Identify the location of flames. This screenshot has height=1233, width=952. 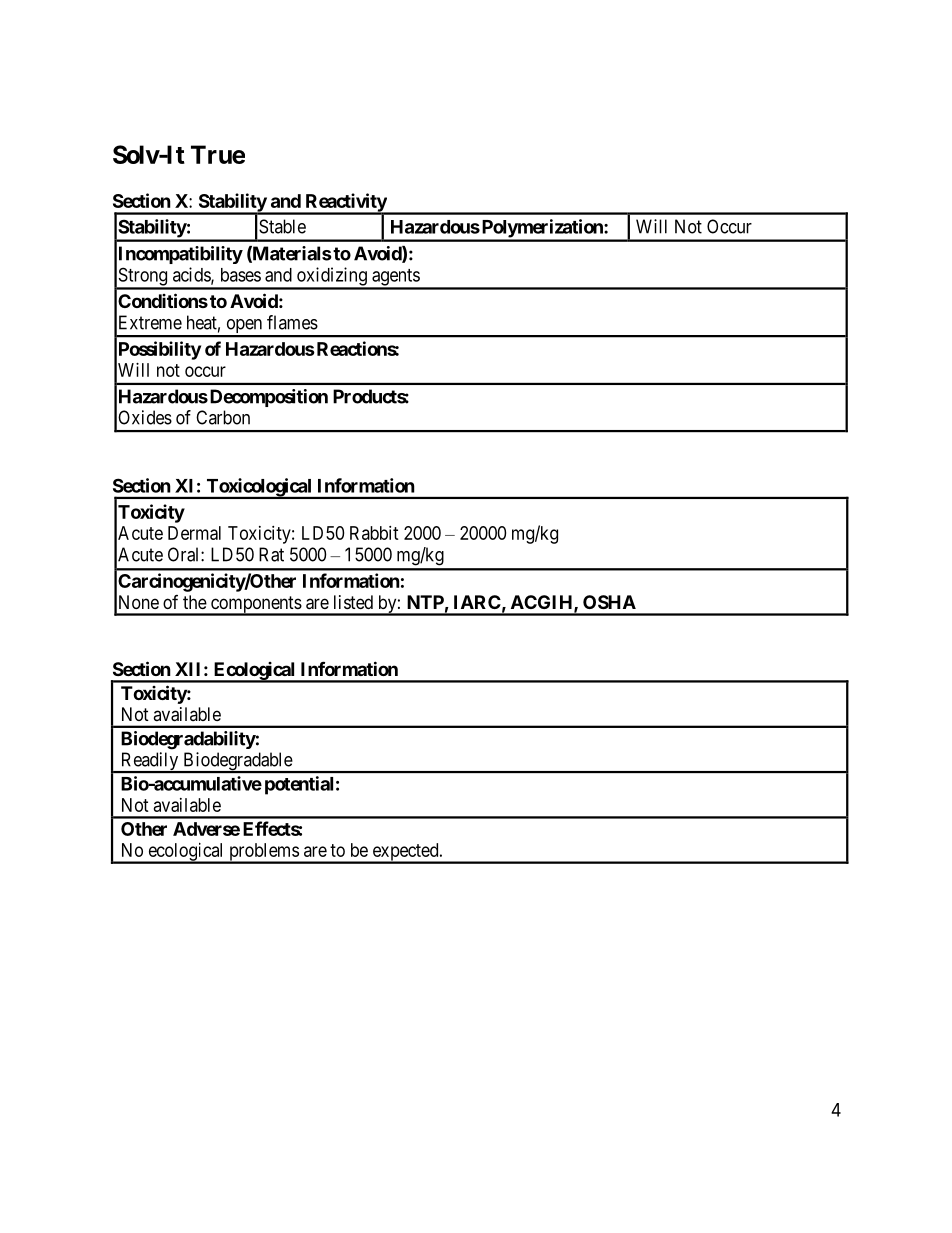
(292, 322).
